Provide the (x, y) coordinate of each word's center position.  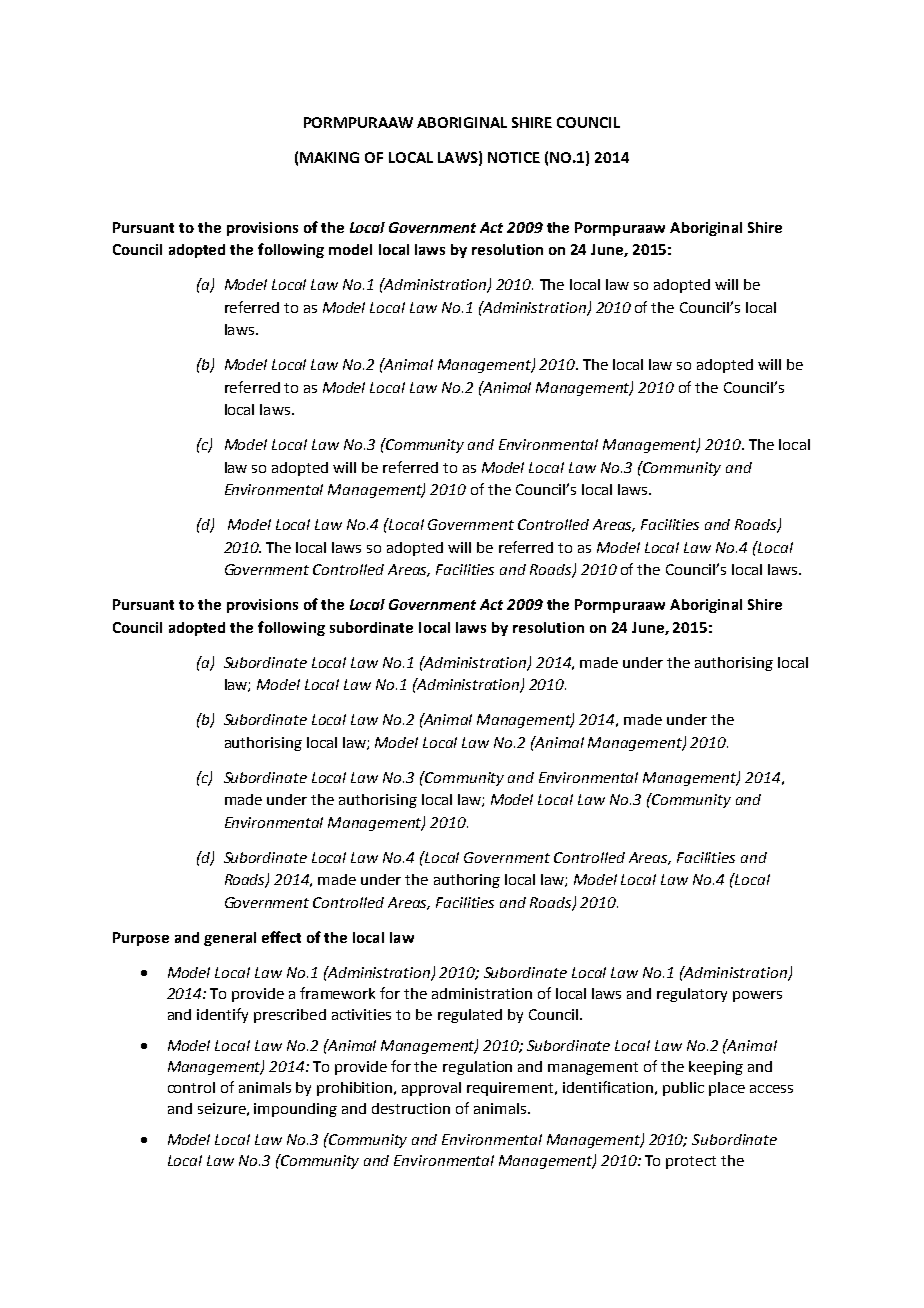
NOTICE (514, 157)
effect (281, 937)
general (230, 939)
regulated (470, 1016)
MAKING (329, 157)
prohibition (356, 1089)
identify (222, 1015)
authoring (467, 881)
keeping (716, 1068)
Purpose (141, 939)
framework (337, 993)
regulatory (692, 995)
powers (757, 996)
